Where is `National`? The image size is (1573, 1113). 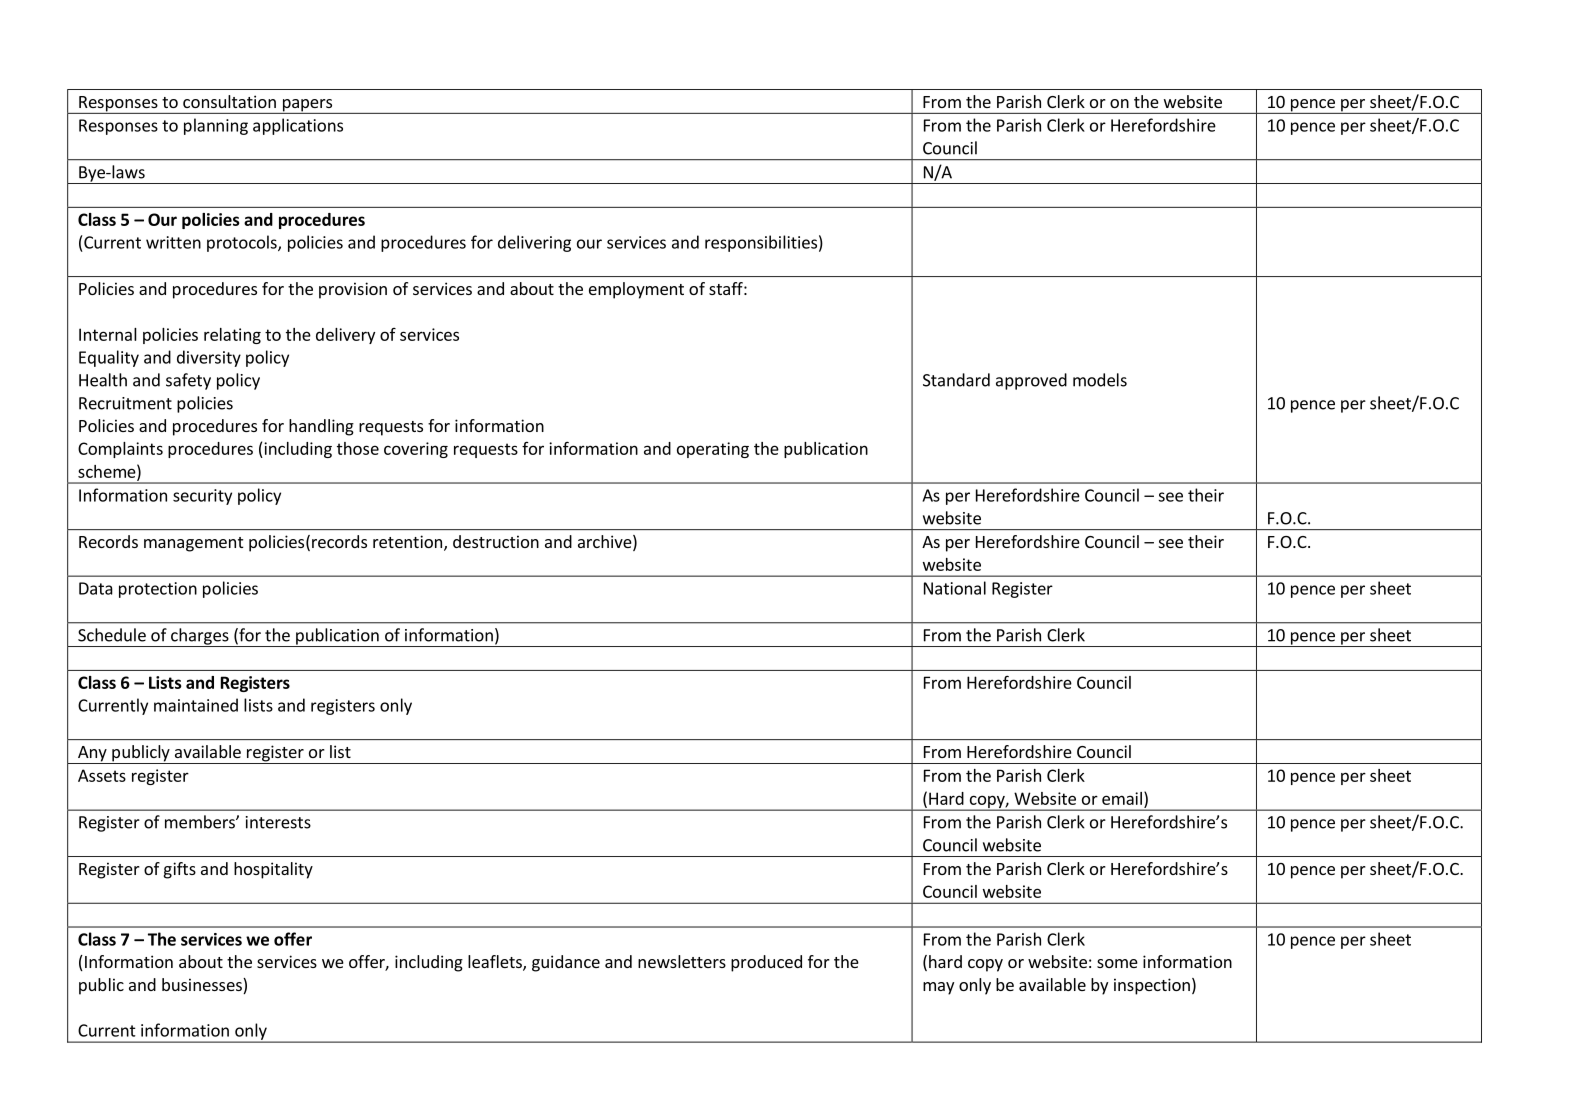
National is located at coordinates (955, 588).
